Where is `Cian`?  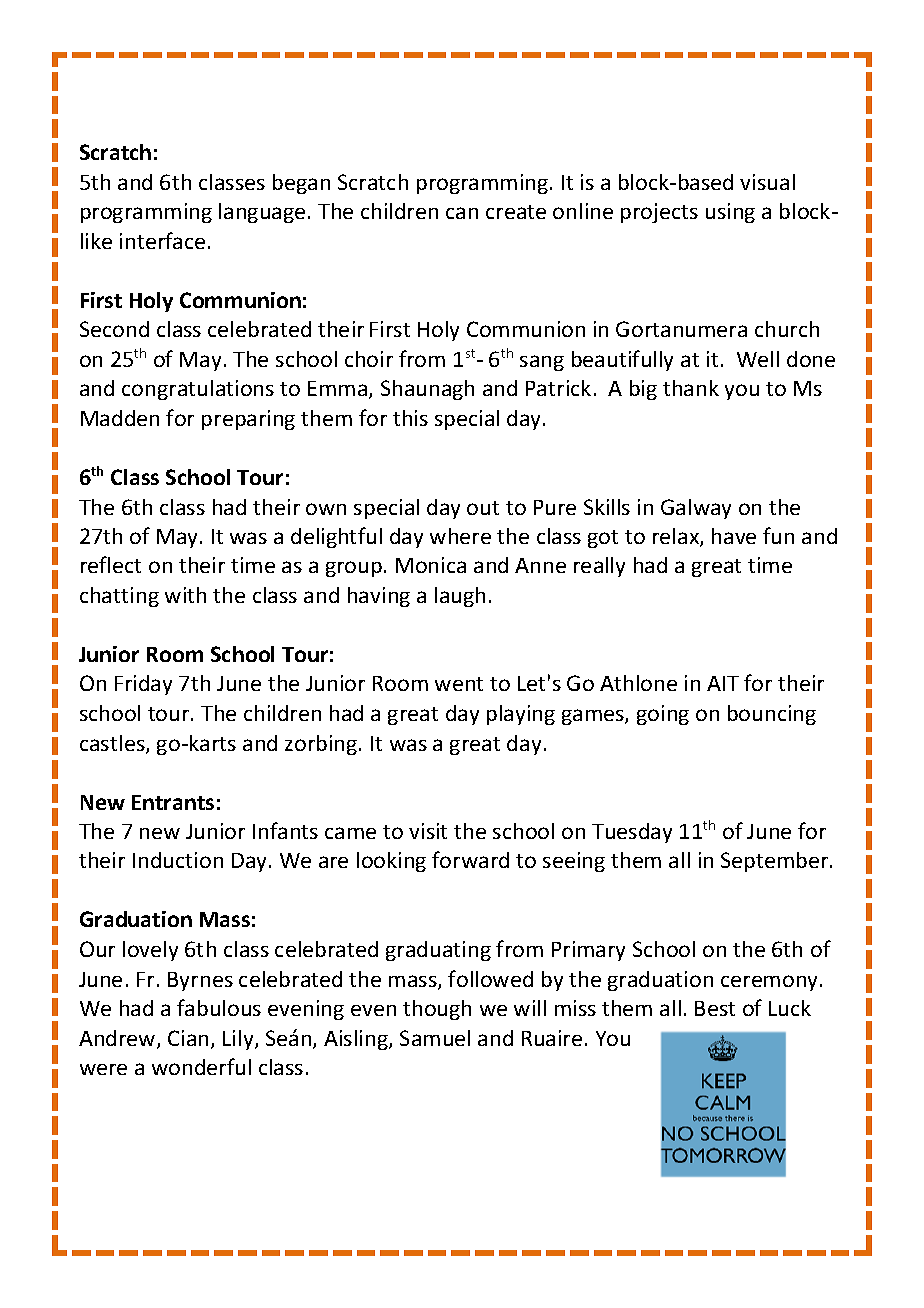 Cian is located at coordinates (188, 1038).
